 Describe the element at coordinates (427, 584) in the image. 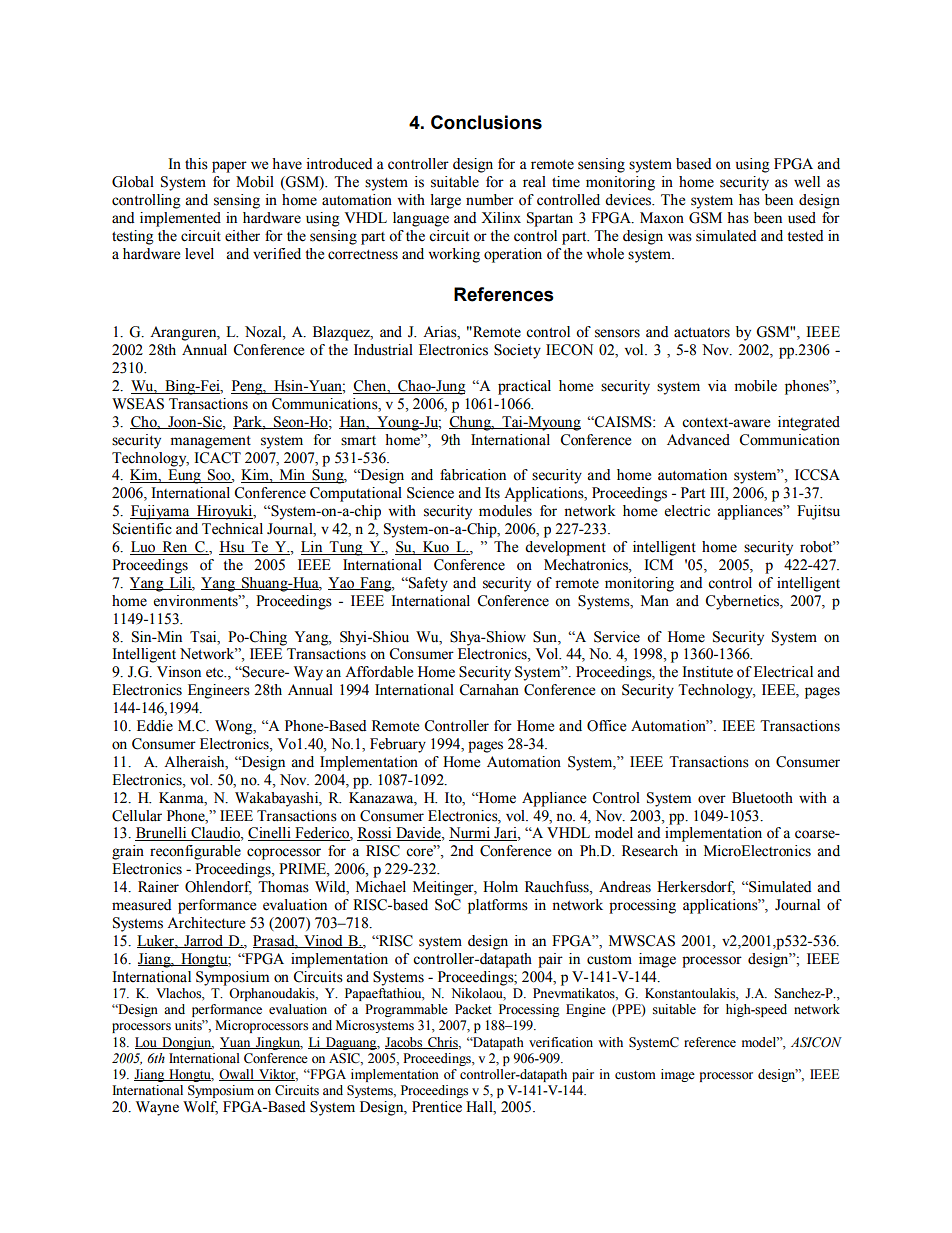

I see `Safety` at that location.
